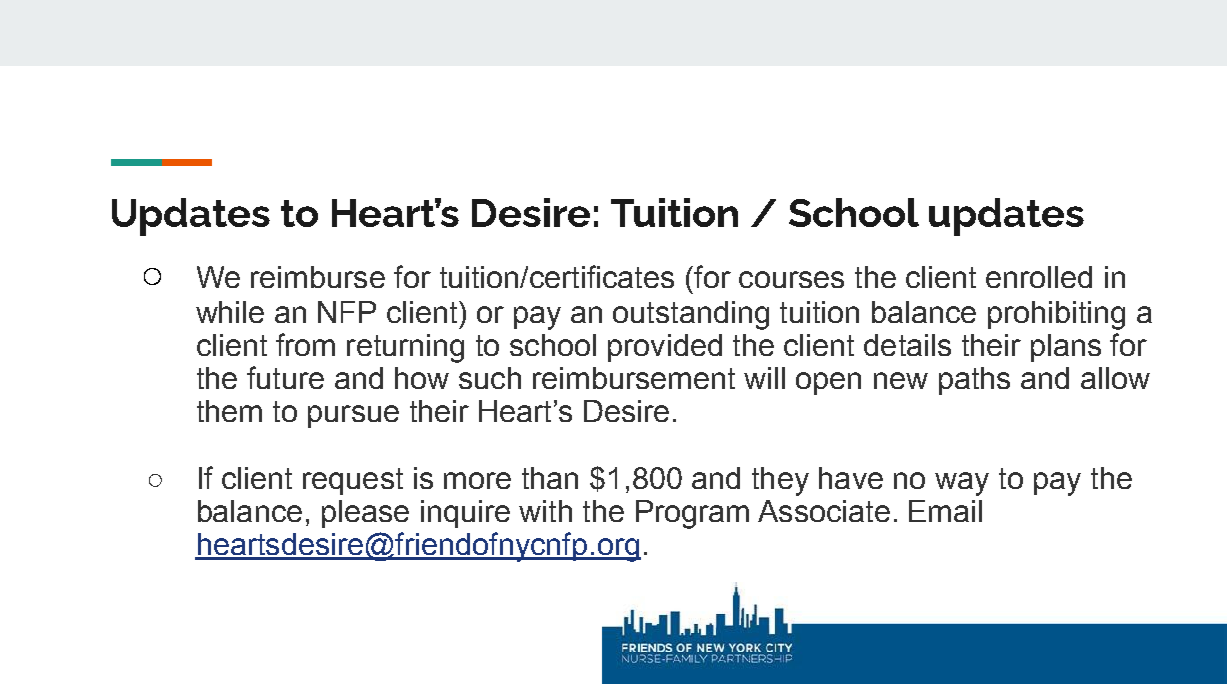 This page has width=1227, height=690. Describe the element at coordinates (405, 348) in the page. I see `returning` at that location.
